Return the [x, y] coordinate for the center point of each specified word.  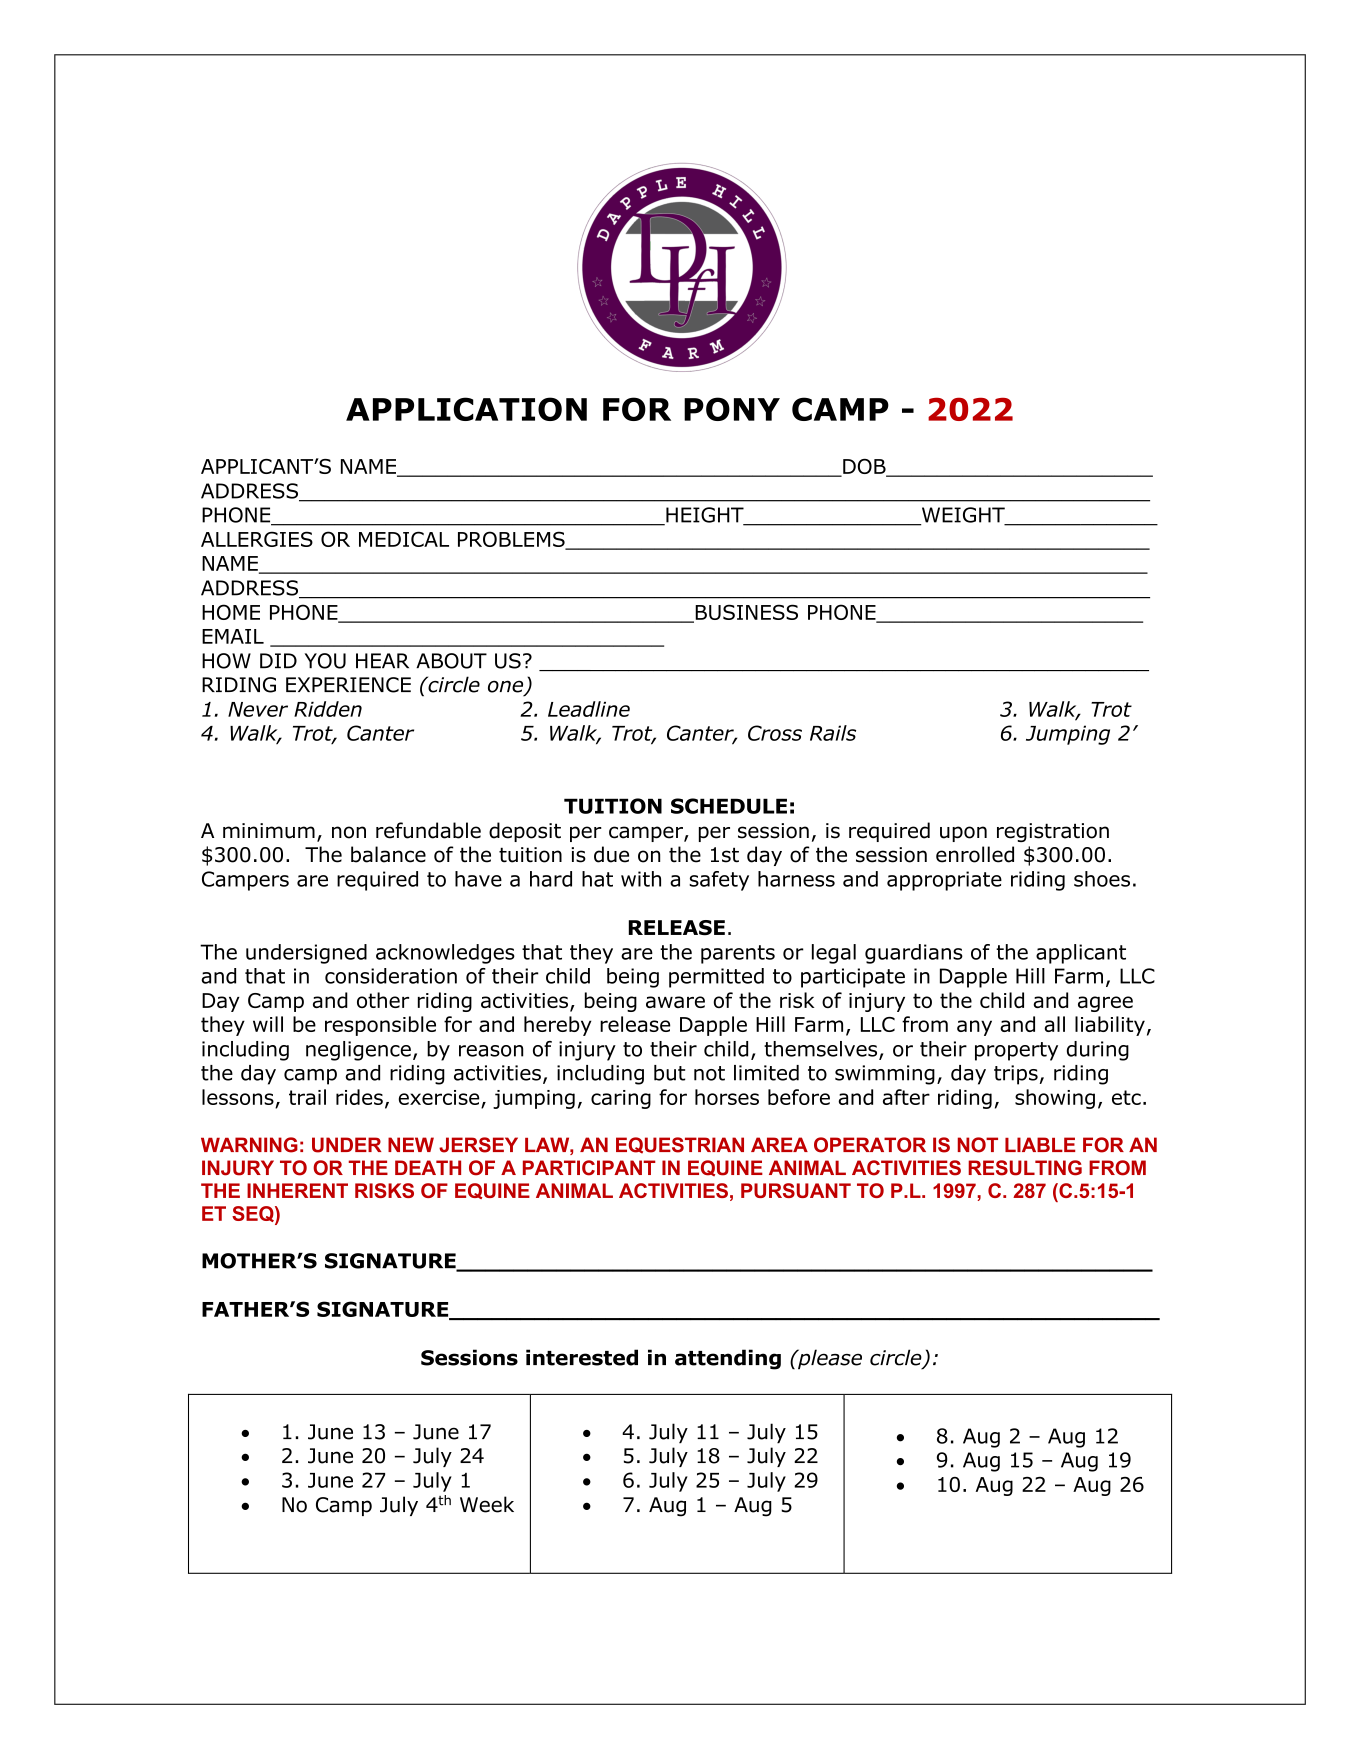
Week [487, 1504]
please [829, 1359]
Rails [833, 733]
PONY [732, 409]
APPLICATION [466, 409]
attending [728, 1359]
